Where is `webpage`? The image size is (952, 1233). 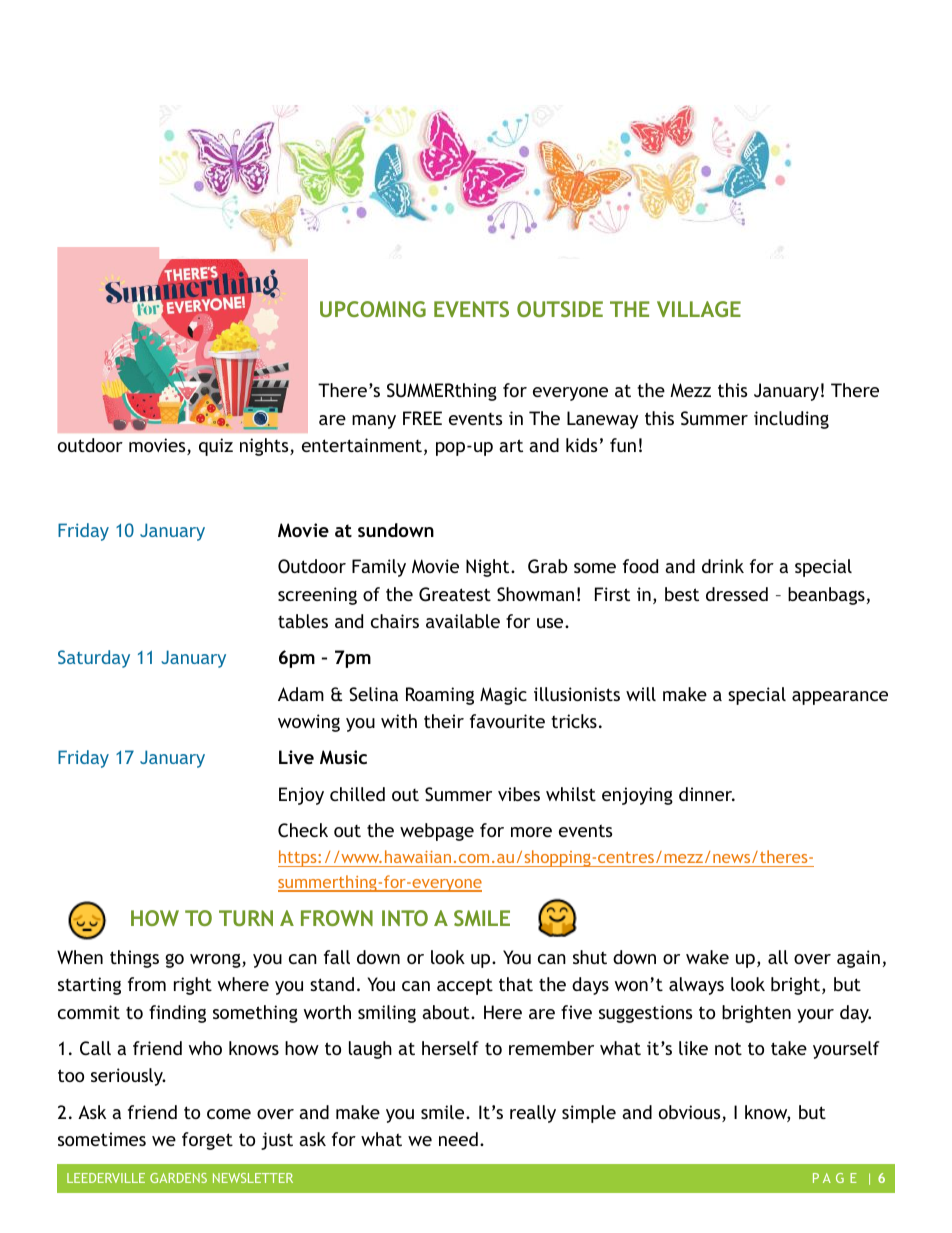
webpage is located at coordinates (437, 832).
